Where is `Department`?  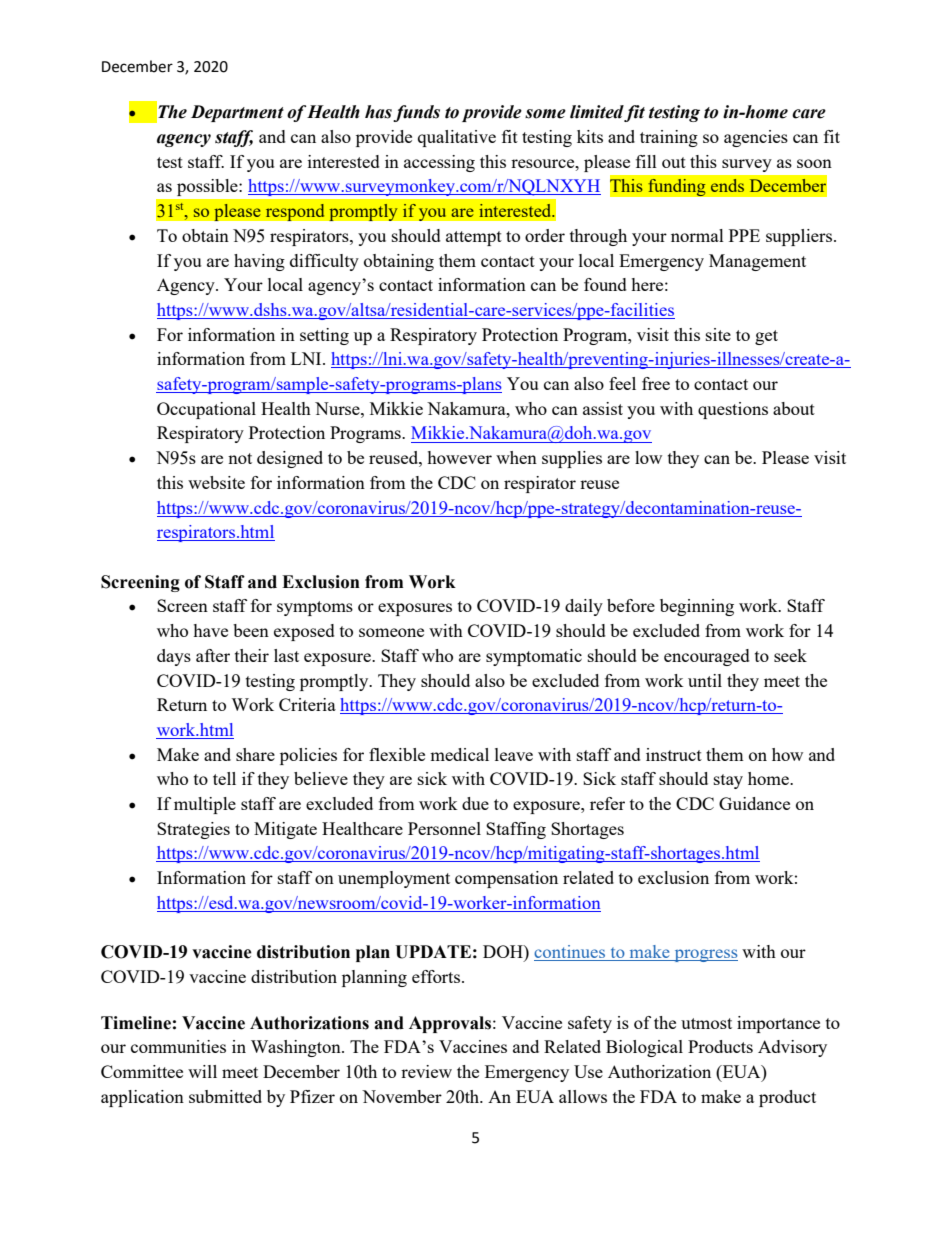 Department is located at coordinates (237, 113).
